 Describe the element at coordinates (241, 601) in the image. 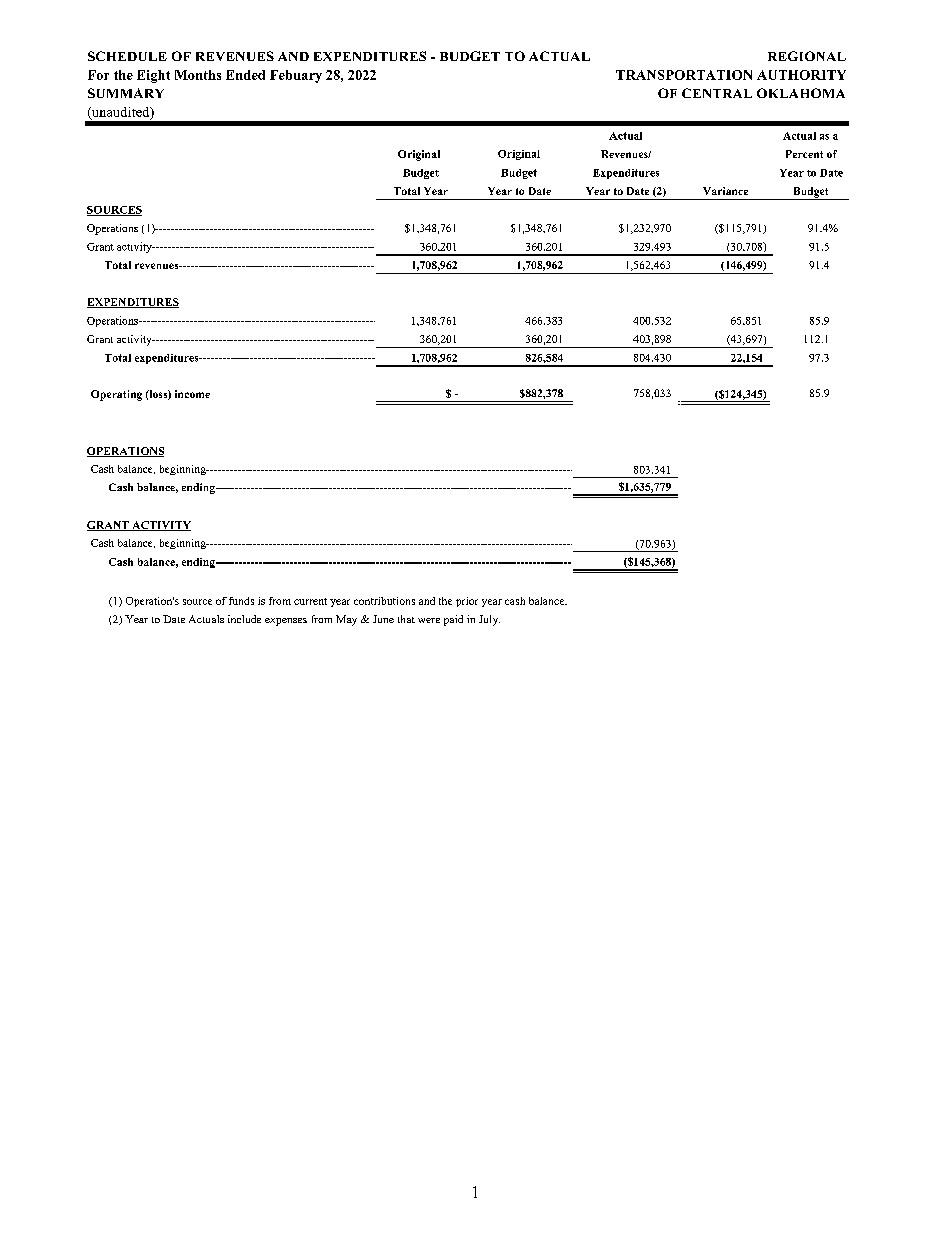

I see `funds` at that location.
